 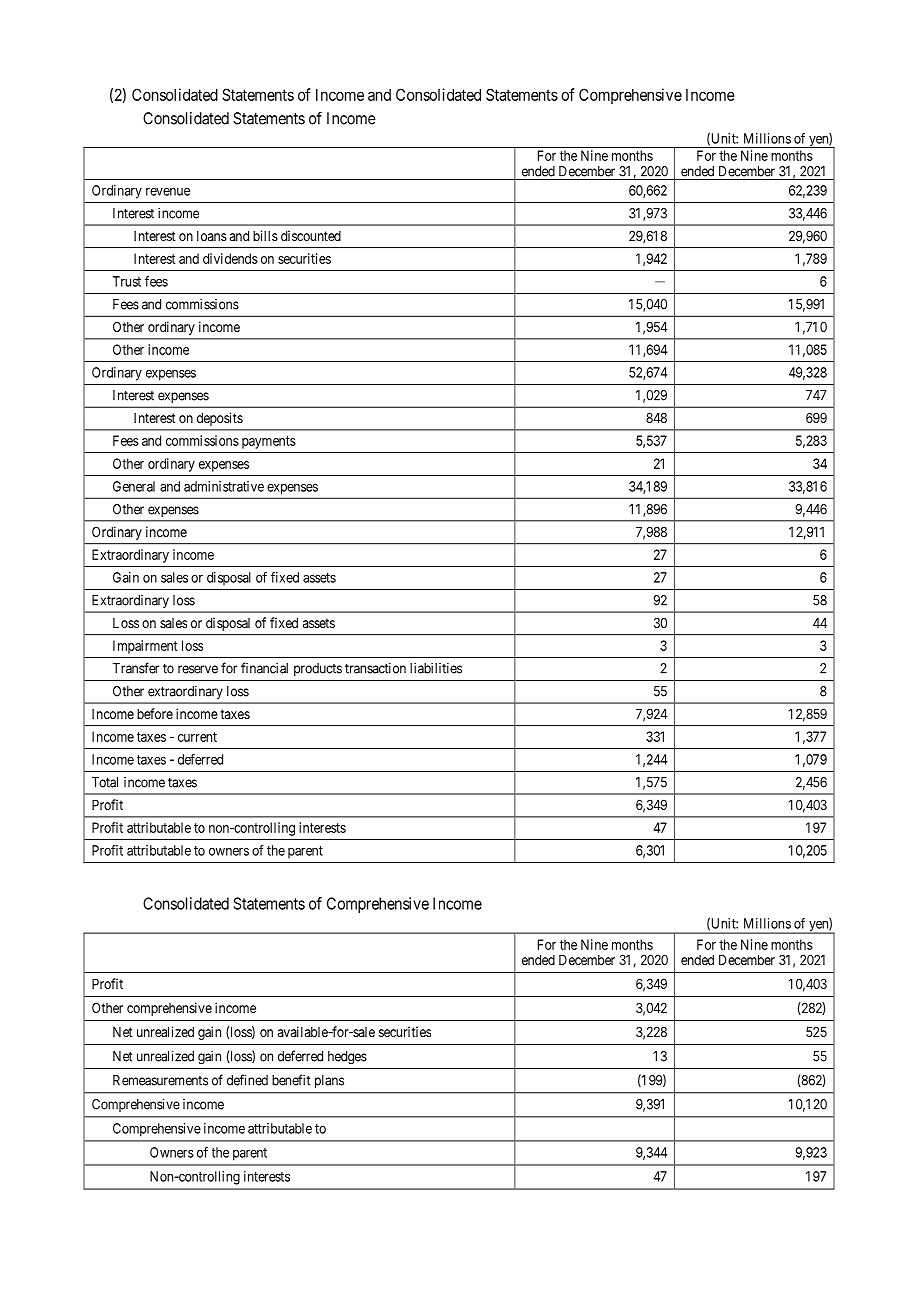 What do you see at coordinates (168, 192) in the screenshot?
I see `revenue` at bounding box center [168, 192].
